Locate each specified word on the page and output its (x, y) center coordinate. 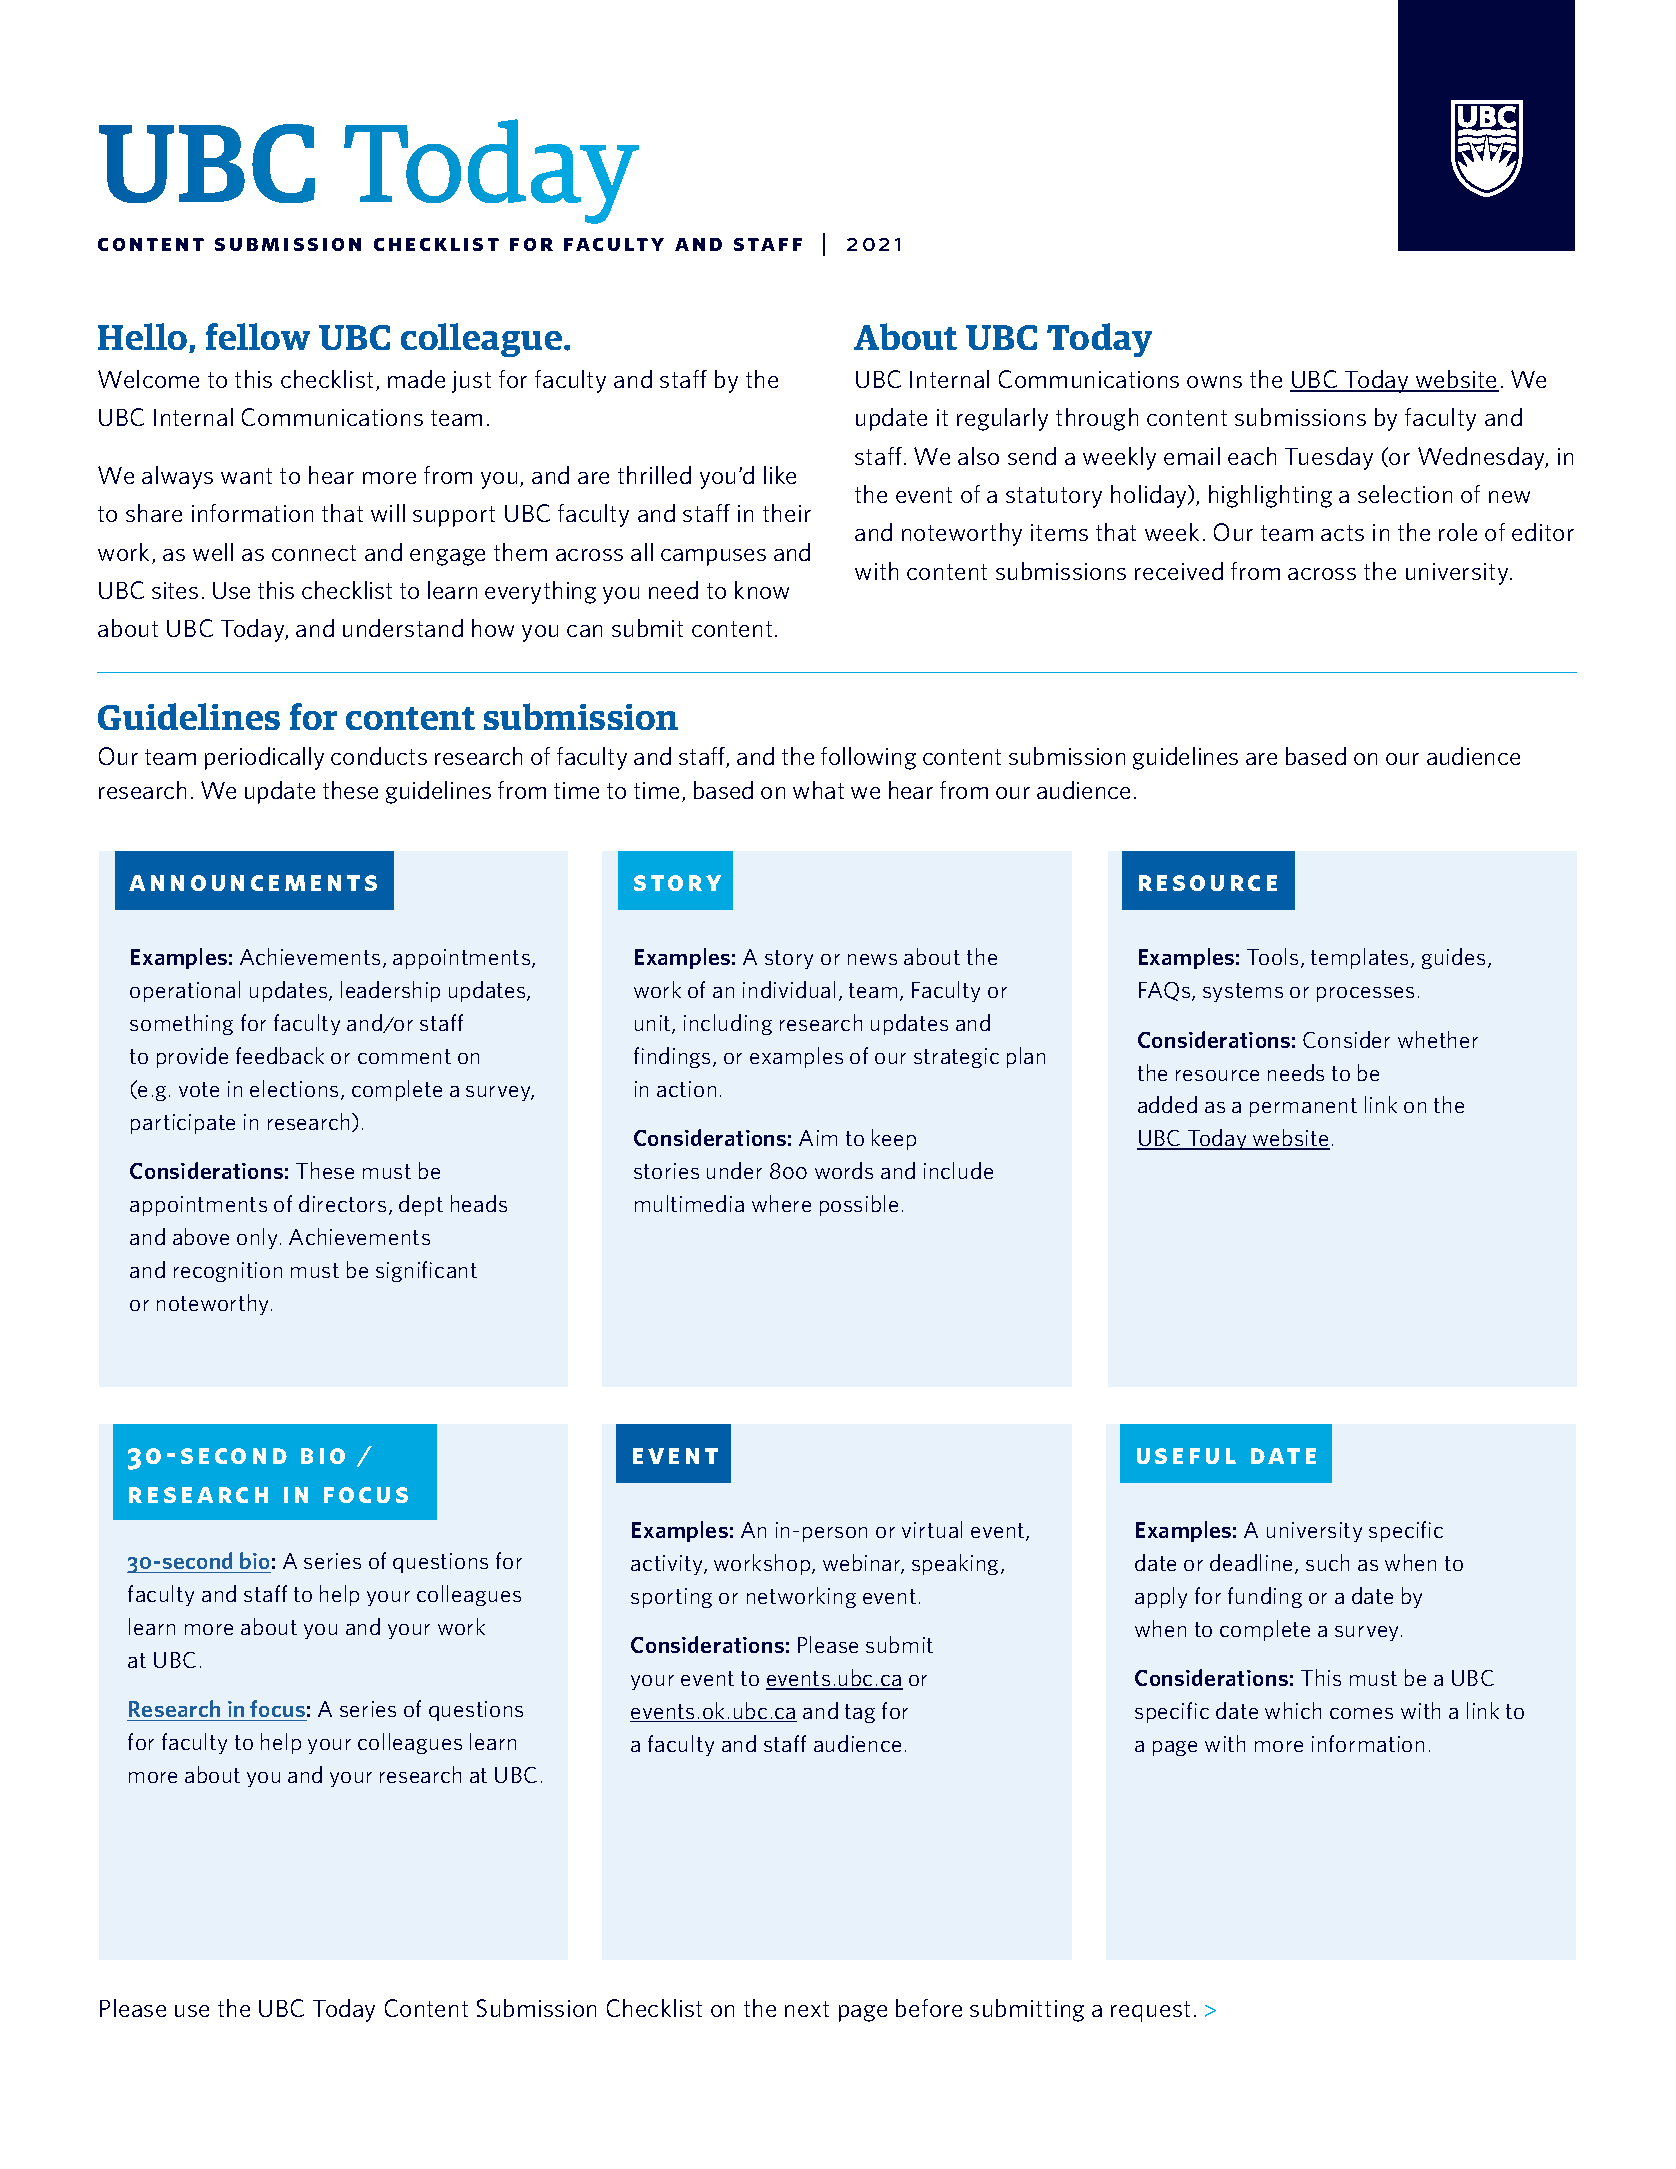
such (1327, 1562)
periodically (264, 758)
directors (342, 1203)
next (807, 2009)
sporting (671, 1598)
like (780, 475)
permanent (1303, 1107)
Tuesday (1329, 458)
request (1150, 2011)
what (818, 790)
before (929, 2008)
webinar (863, 1564)
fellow (258, 336)
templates (1359, 958)
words (844, 1170)
